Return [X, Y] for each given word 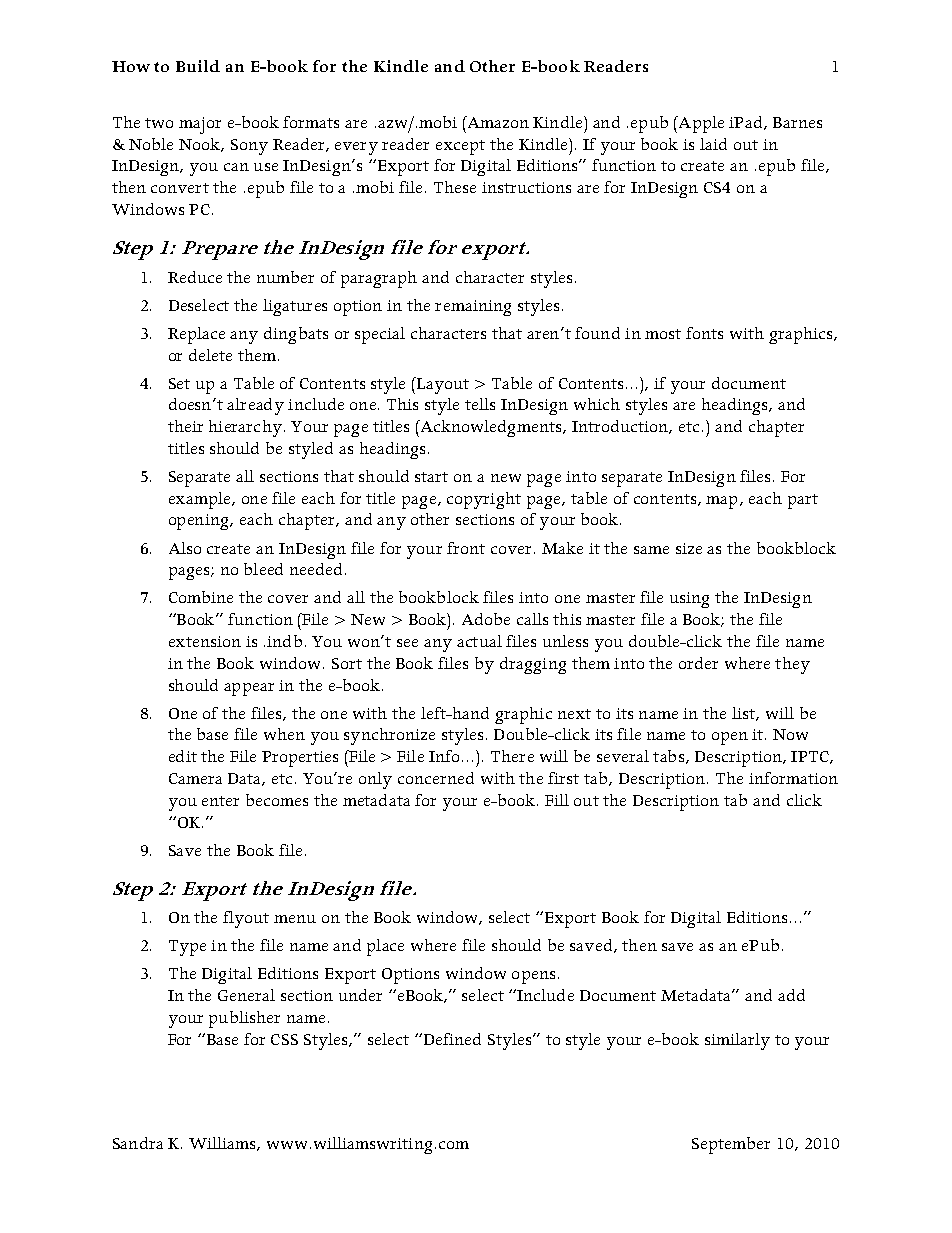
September [731, 1145]
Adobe [486, 619]
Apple [700, 124]
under [360, 995]
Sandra [138, 1143]
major [200, 125]
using [689, 600]
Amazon [497, 122]
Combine [201, 597]
